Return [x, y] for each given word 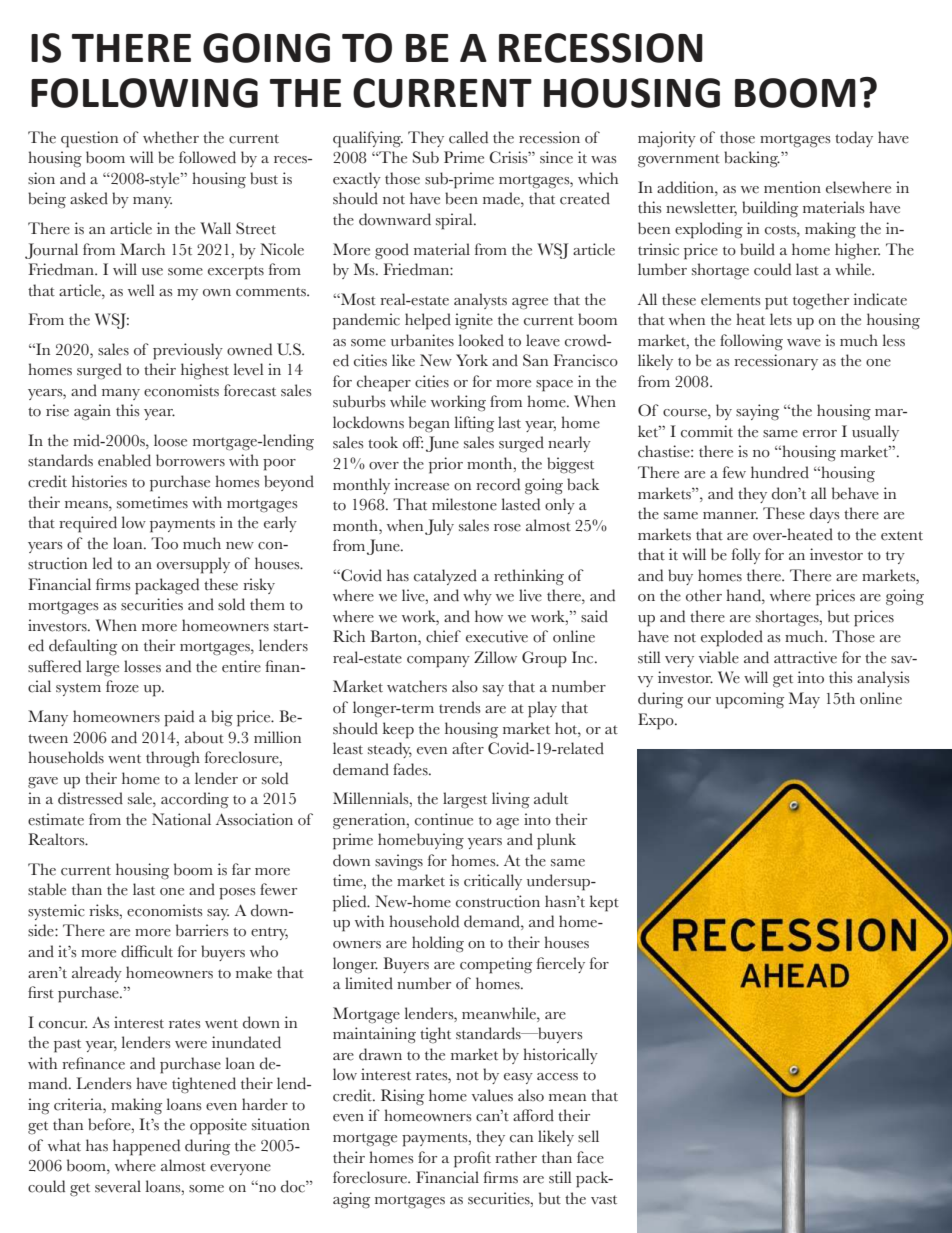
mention [792, 187]
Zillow [495, 657]
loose [170, 440]
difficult [147, 951]
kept [604, 903]
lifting [474, 424]
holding [438, 944]
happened [146, 1147]
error [820, 434]
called [468, 137]
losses [142, 666]
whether [171, 137]
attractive [805, 657]
